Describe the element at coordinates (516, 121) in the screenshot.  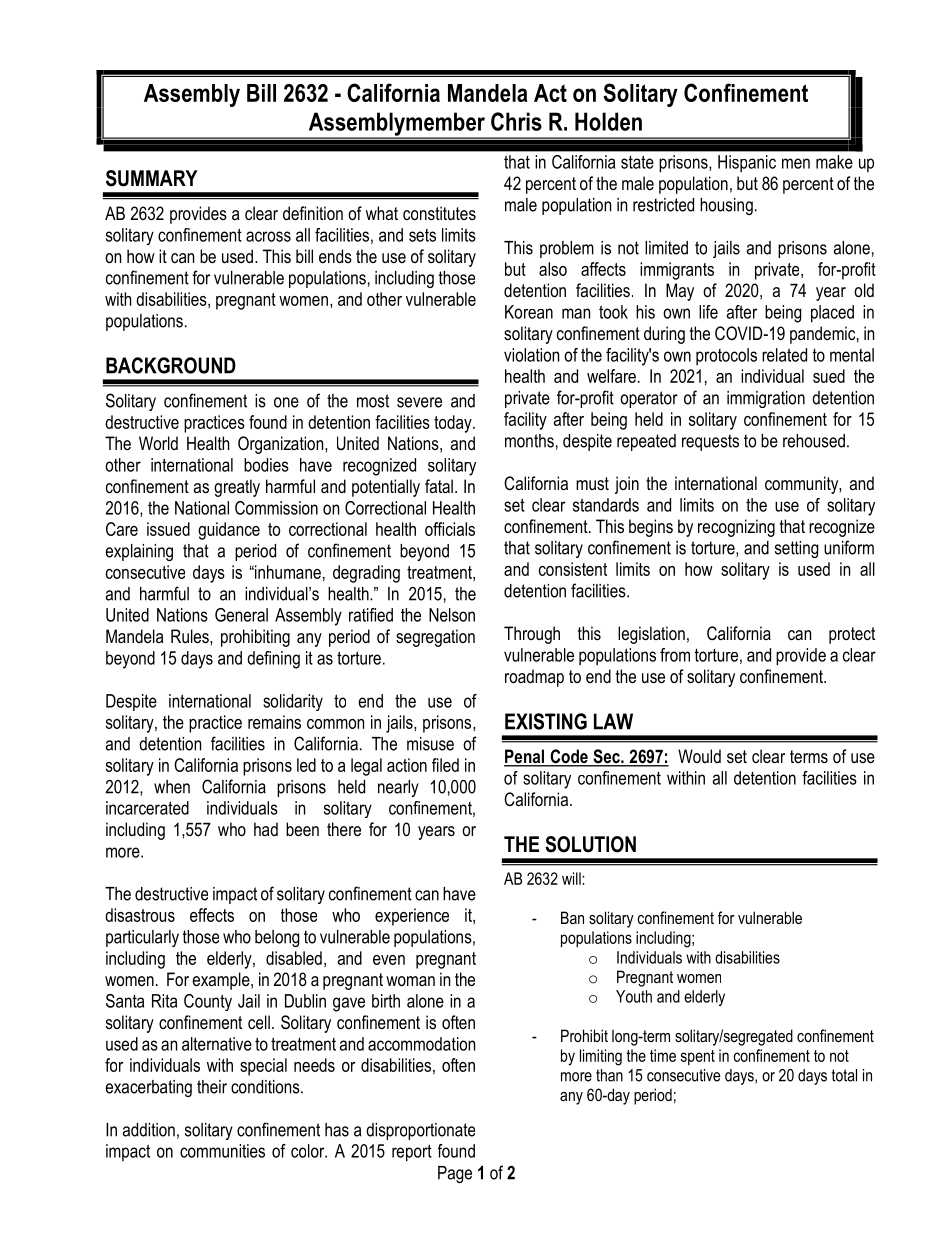
I see `Chris` at that location.
